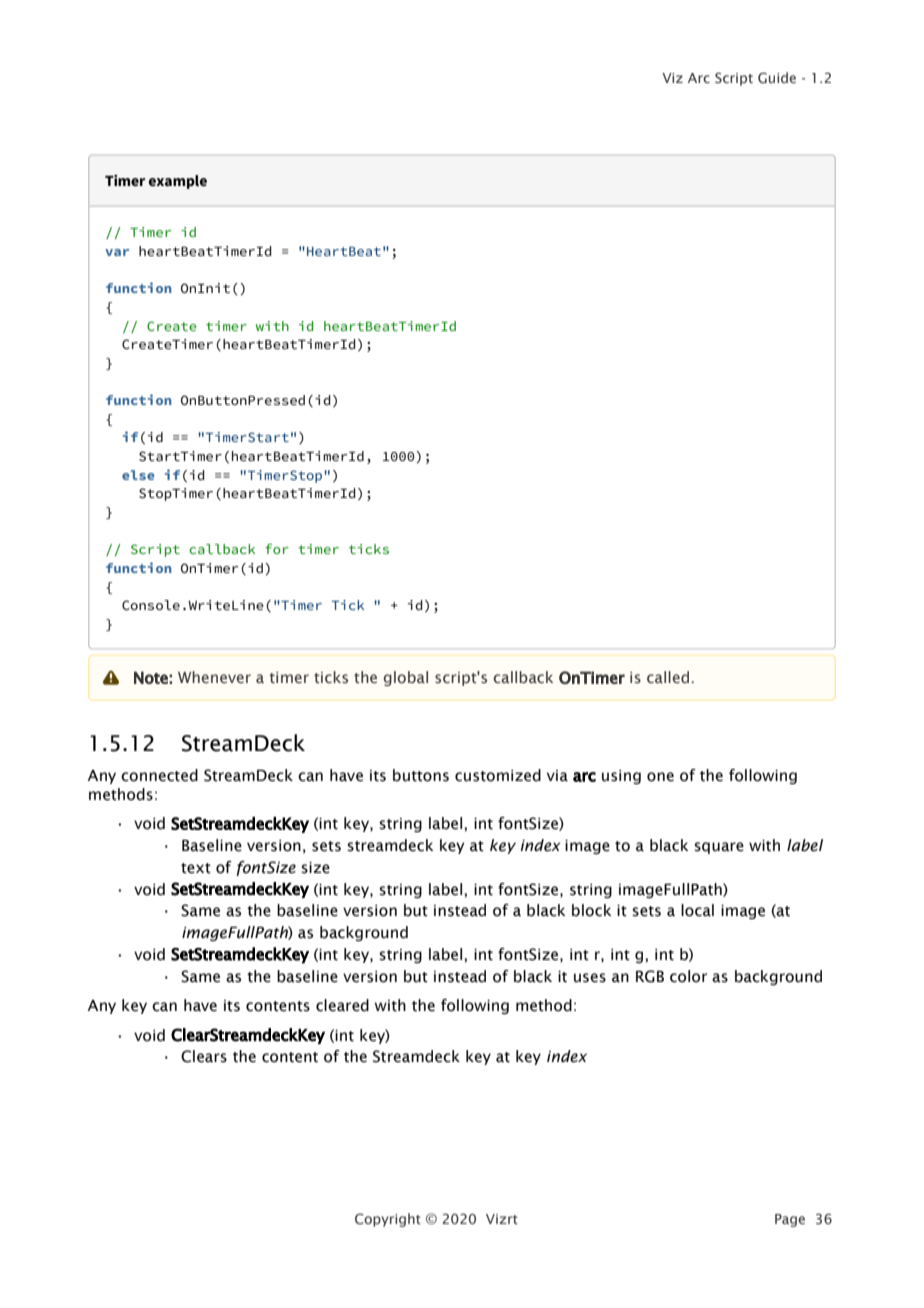 The width and height of the screenshot is (924, 1308). What do you see at coordinates (777, 77) in the screenshot?
I see `Guide` at bounding box center [777, 77].
